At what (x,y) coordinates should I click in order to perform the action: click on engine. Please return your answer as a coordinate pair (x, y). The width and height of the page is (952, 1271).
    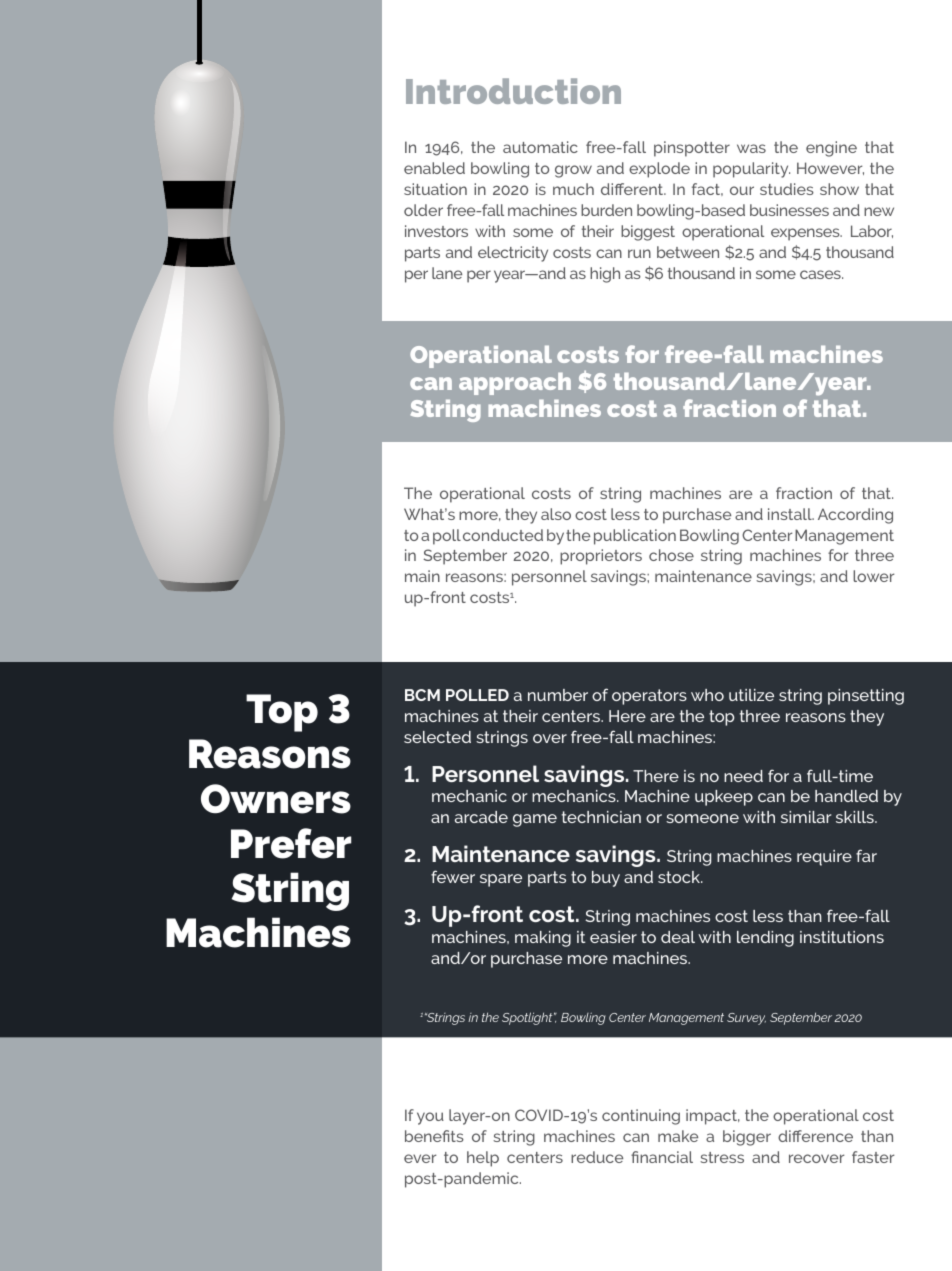
    Looking at the image, I should click on (831, 149).
